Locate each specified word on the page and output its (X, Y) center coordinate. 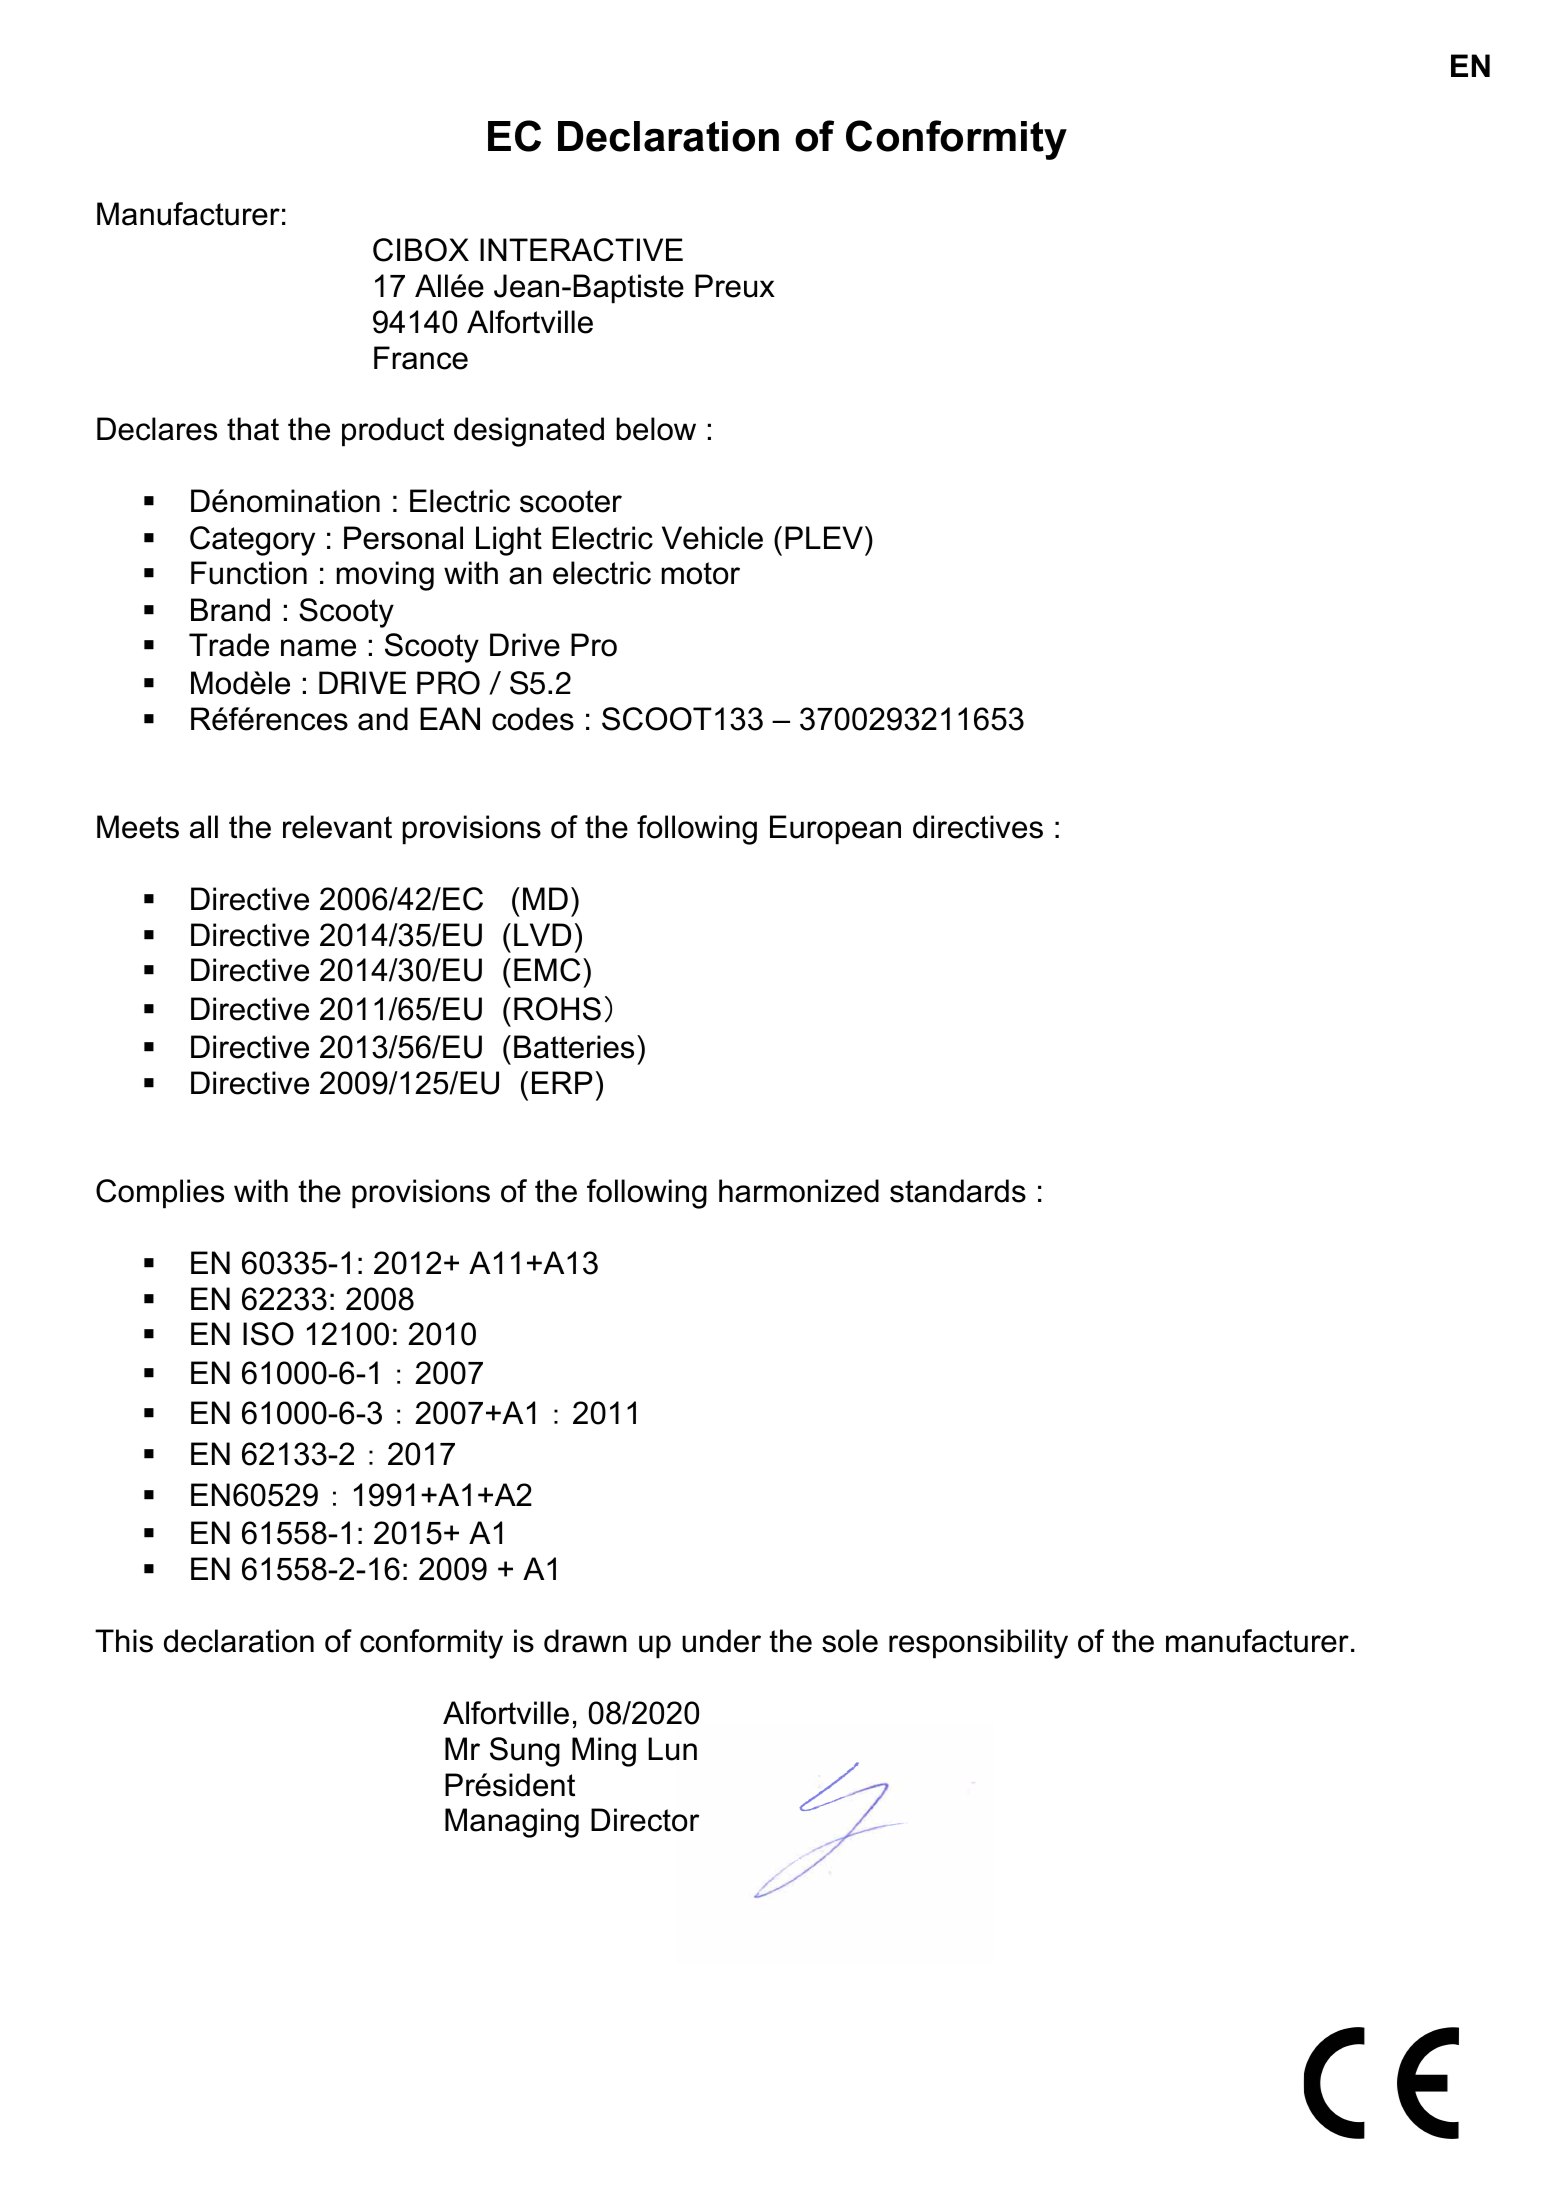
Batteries (574, 1047)
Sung (525, 1752)
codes (533, 719)
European (835, 830)
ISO (268, 1334)
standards (958, 1191)
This (124, 1641)
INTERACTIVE (581, 250)
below (656, 429)
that (253, 429)
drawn (585, 1641)
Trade (229, 645)
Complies (160, 1194)
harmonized (799, 1191)
